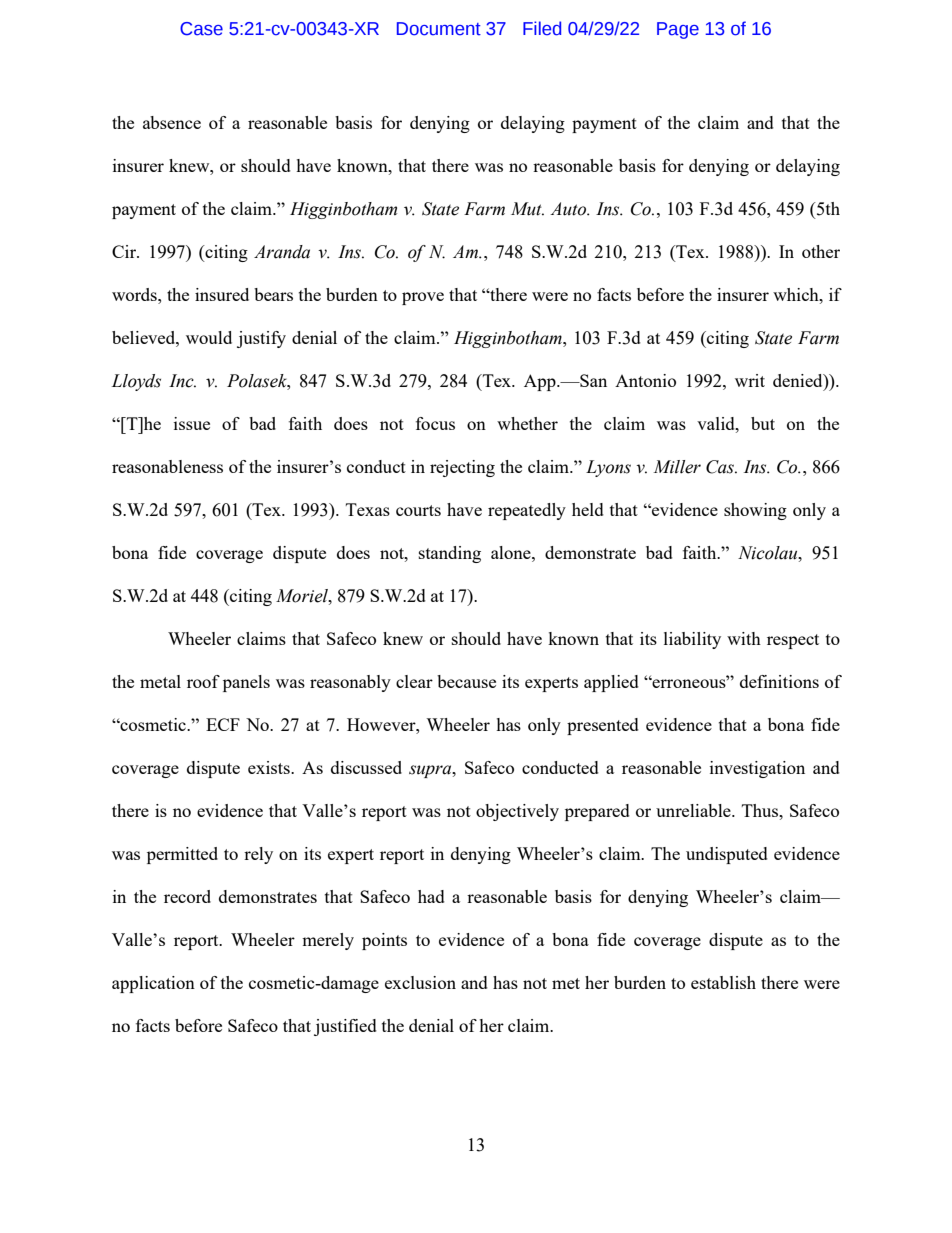  What do you see at coordinates (439, 29) in the screenshot?
I see `Document` at bounding box center [439, 29].
